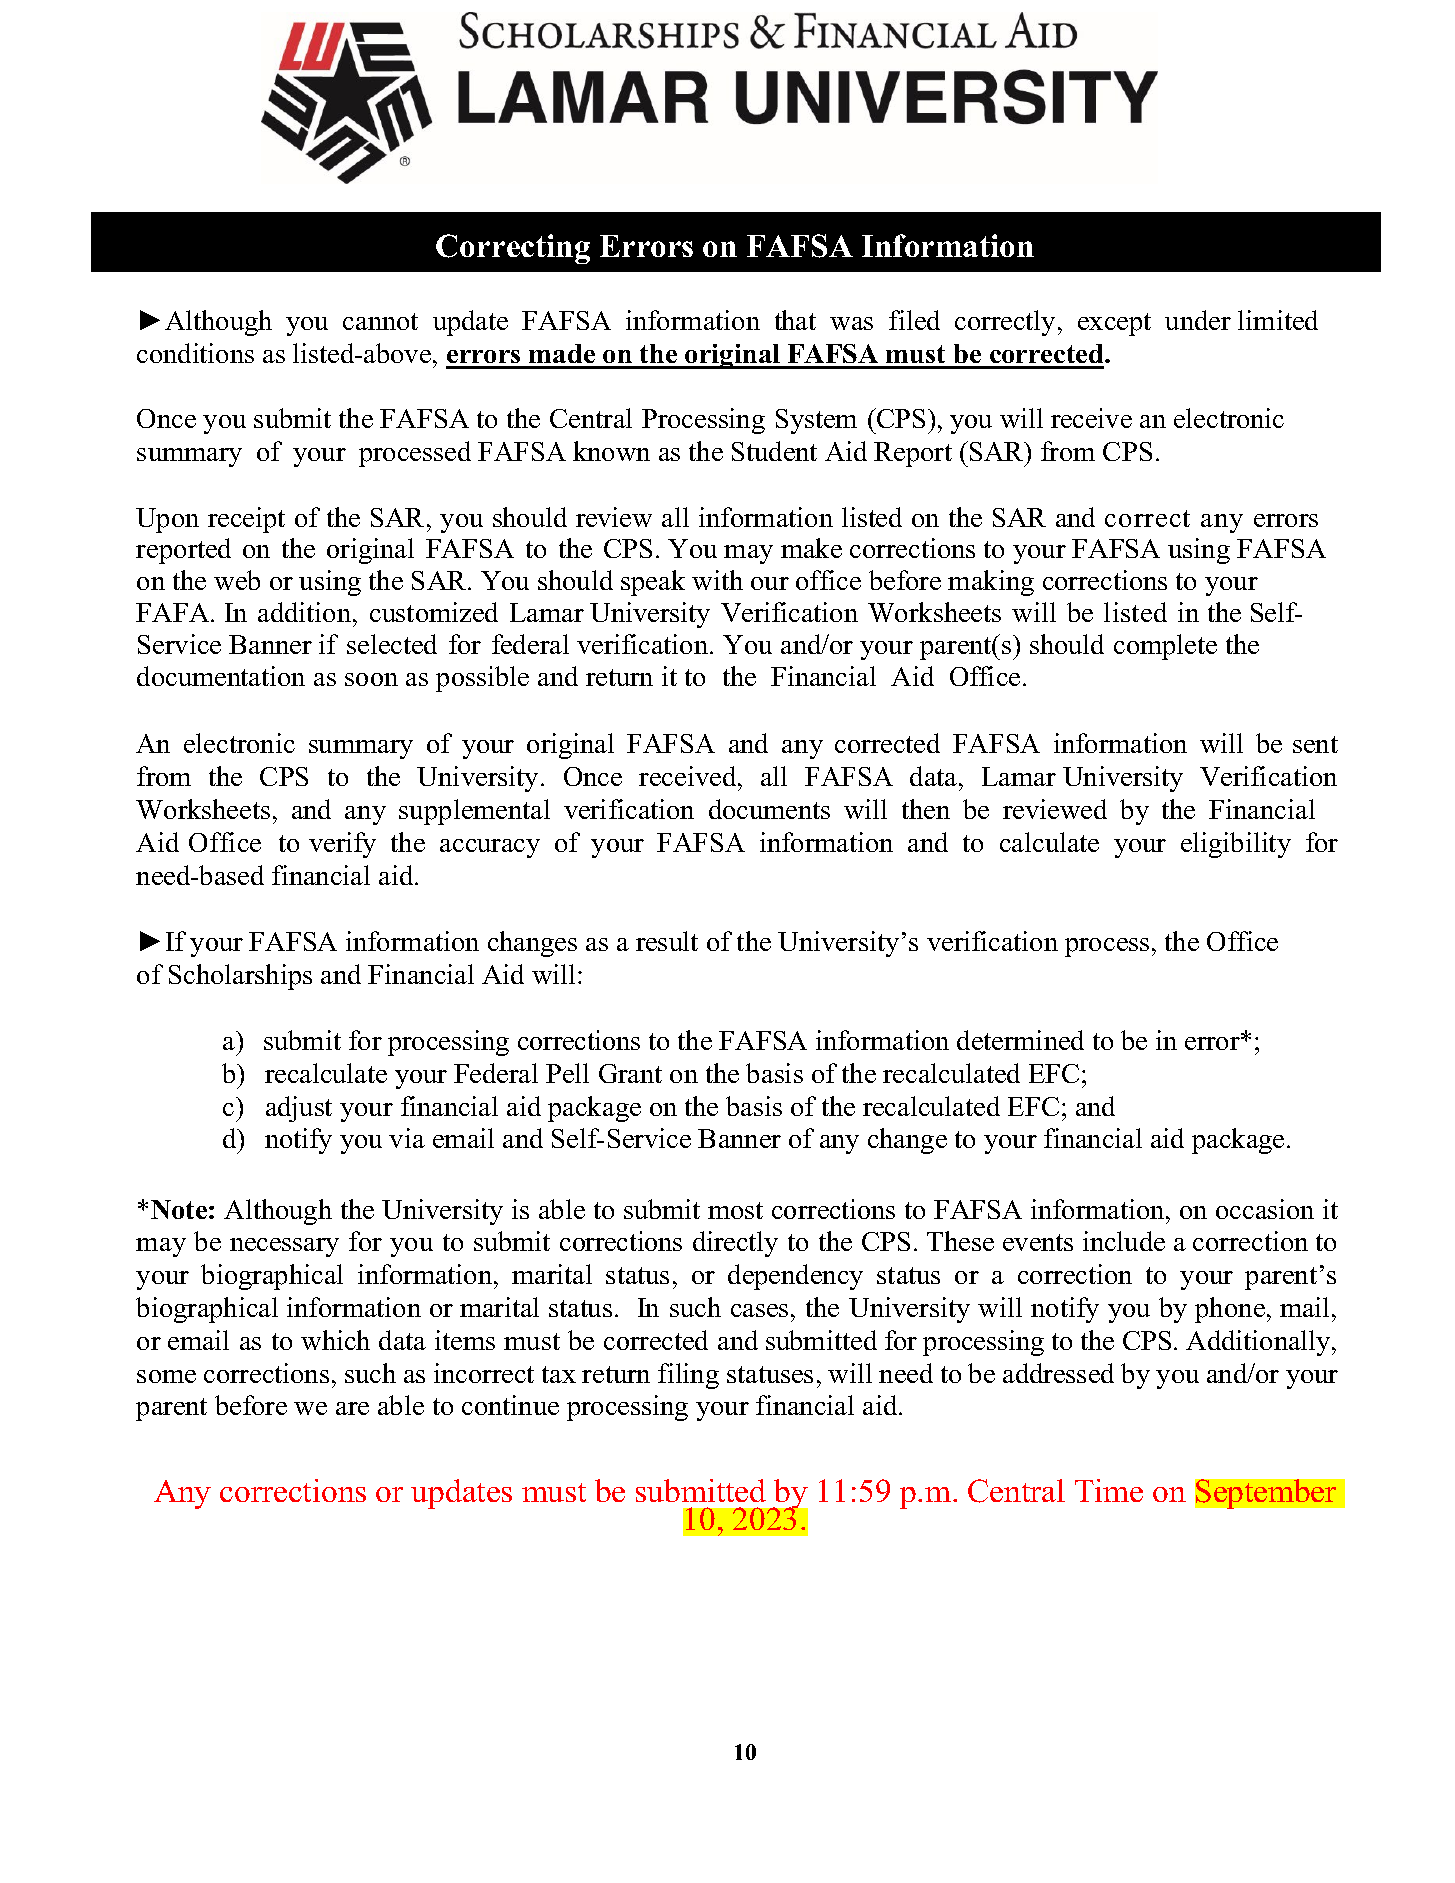 This screenshot has height=1883, width=1455. I want to click on cannot, so click(380, 321).
